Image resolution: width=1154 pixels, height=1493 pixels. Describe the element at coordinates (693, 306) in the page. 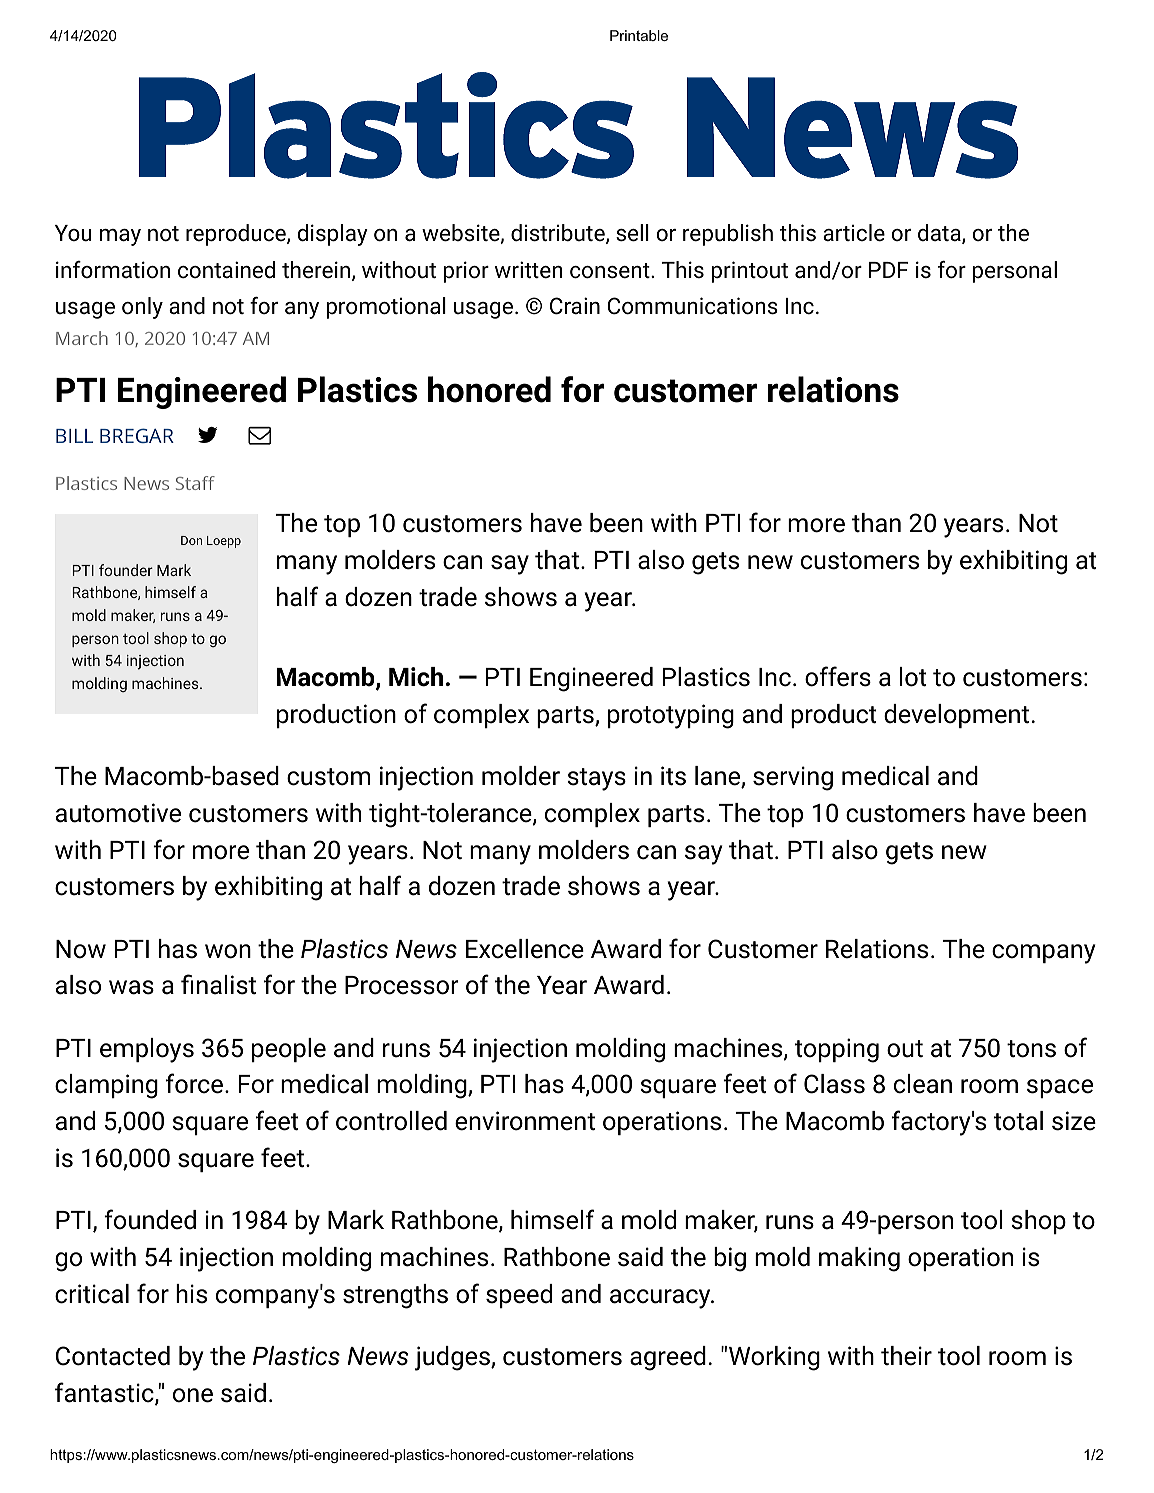

I see `Communications` at that location.
